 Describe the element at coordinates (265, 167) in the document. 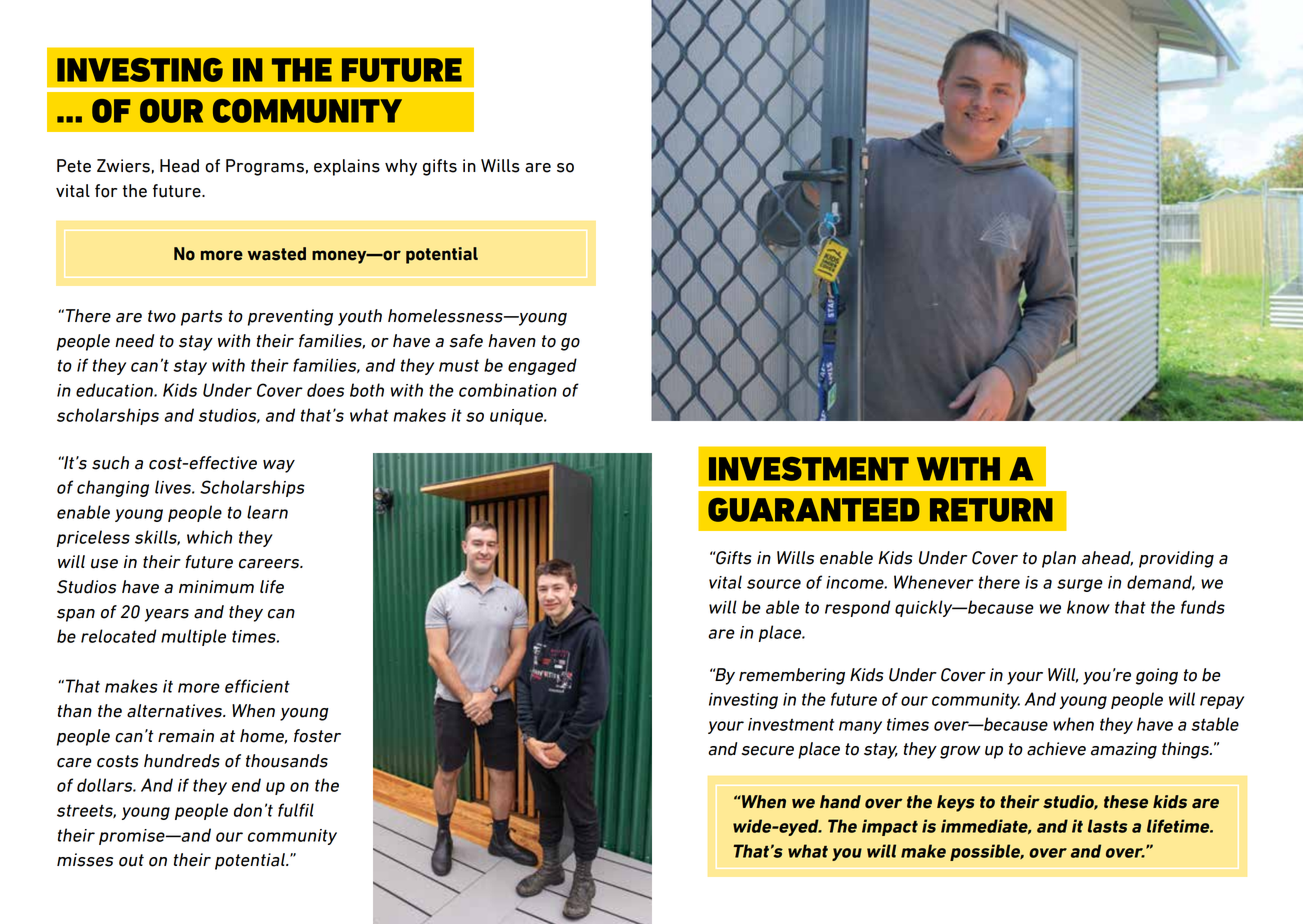

I see `Programs` at that location.
